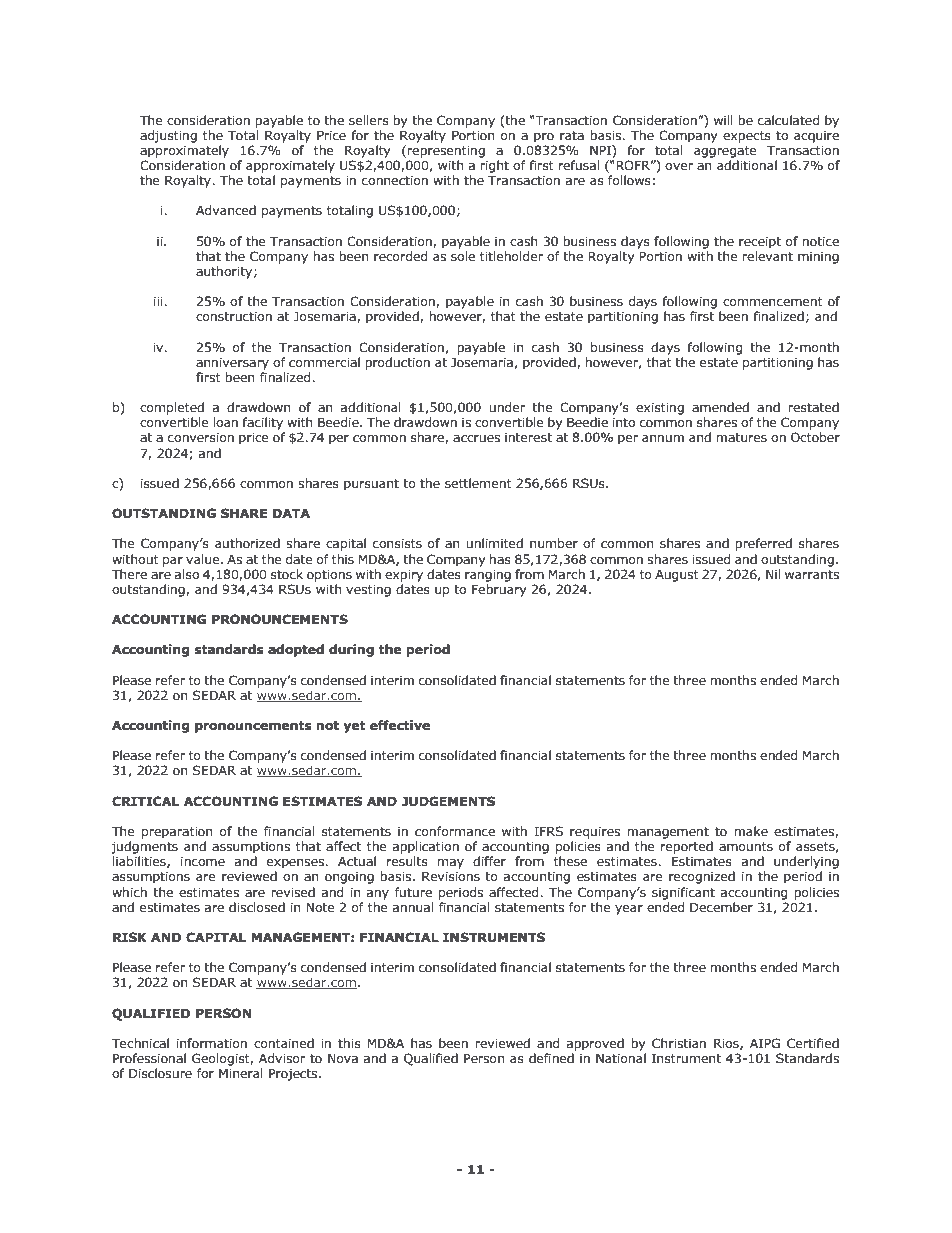  I want to click on effective, so click(400, 725).
